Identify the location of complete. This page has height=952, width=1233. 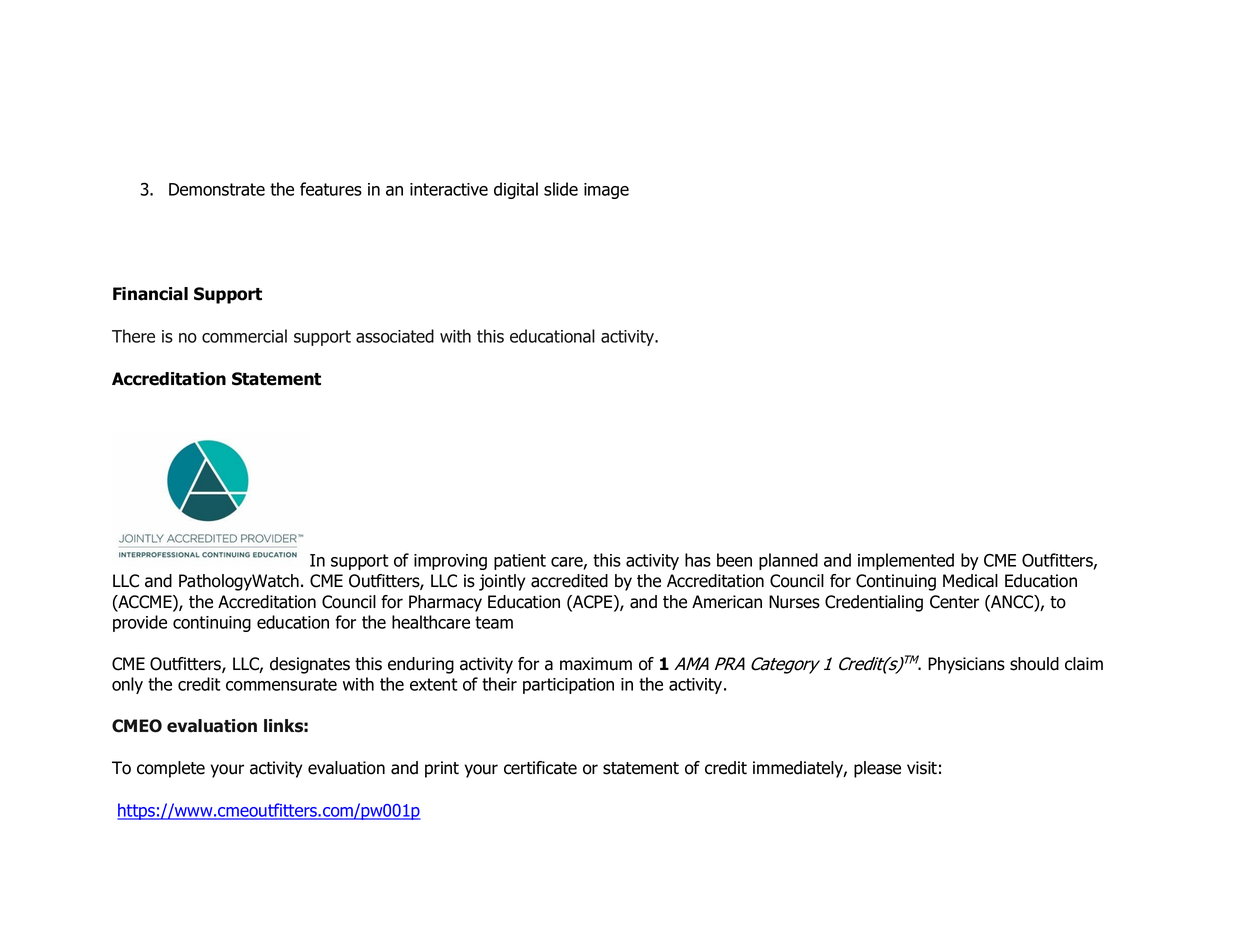
(171, 769).
